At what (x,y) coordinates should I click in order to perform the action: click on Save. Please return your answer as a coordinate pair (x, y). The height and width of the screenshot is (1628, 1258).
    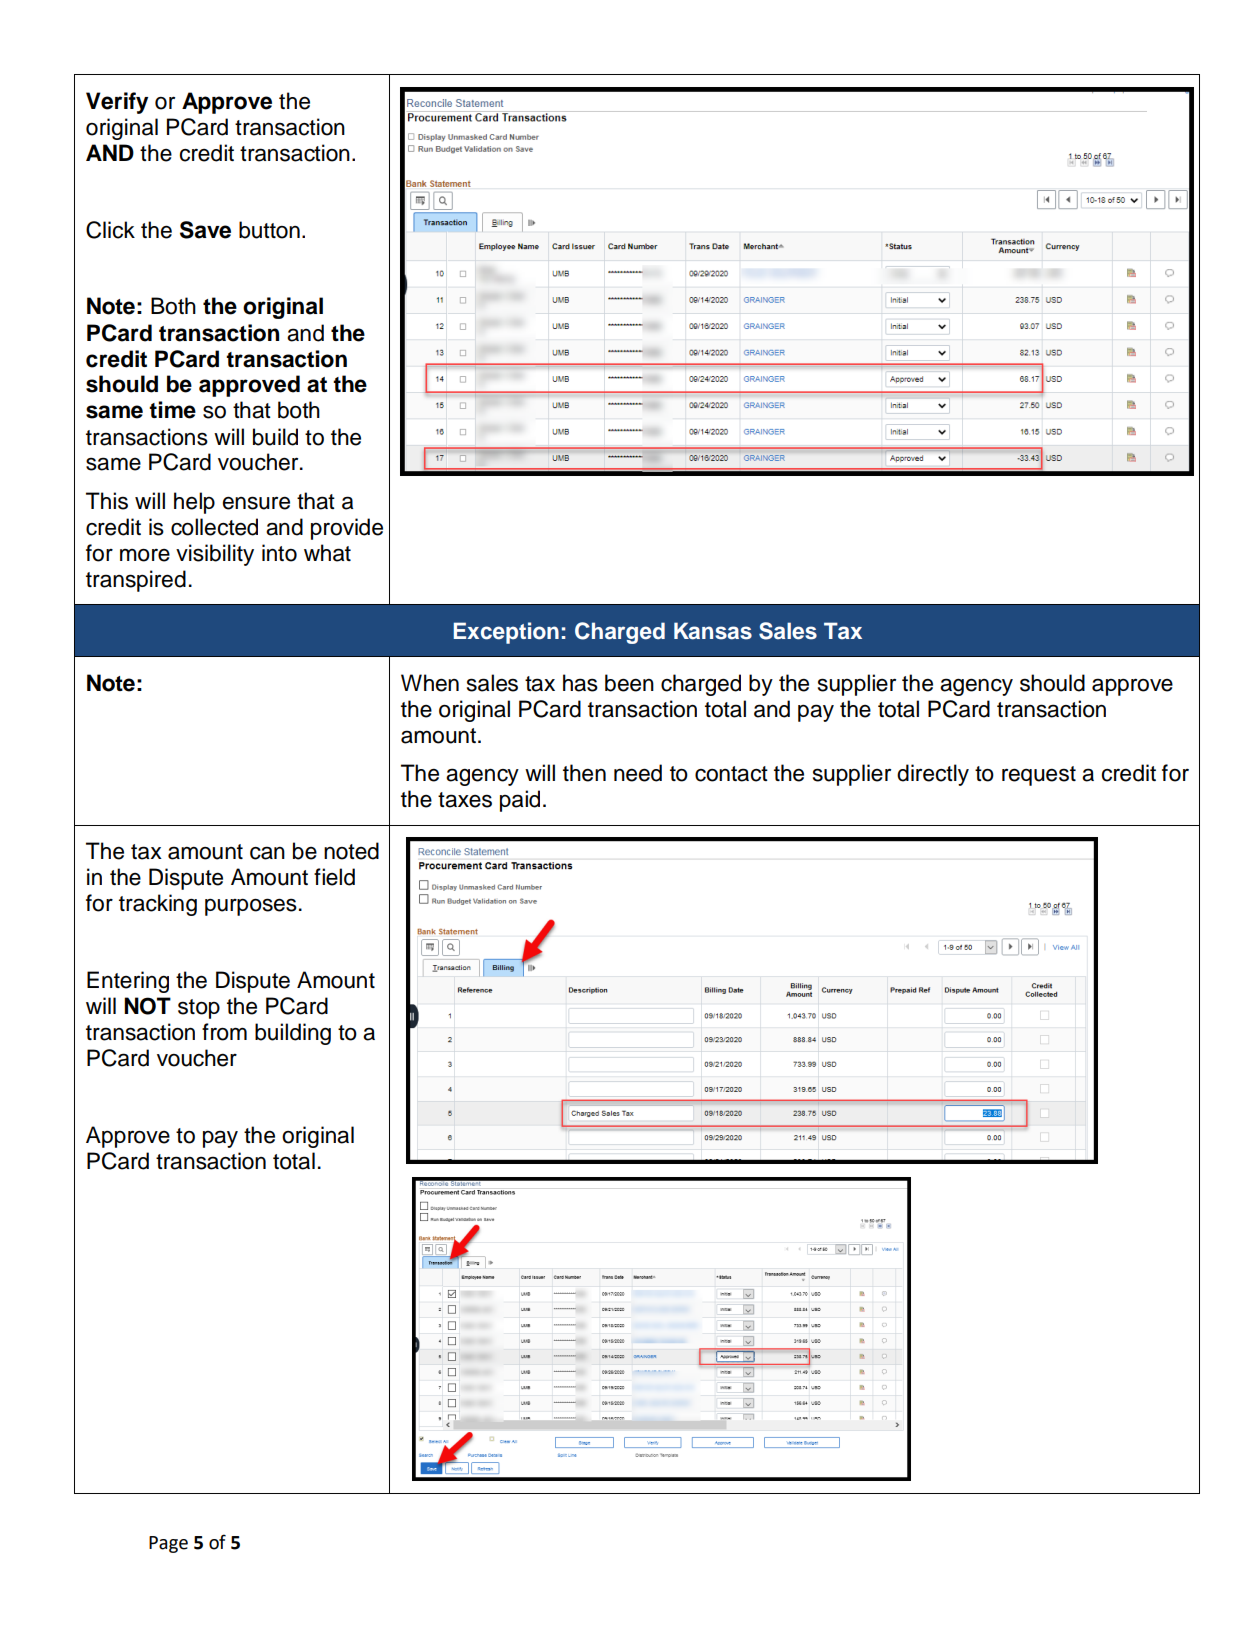
    Looking at the image, I should click on (205, 230).
